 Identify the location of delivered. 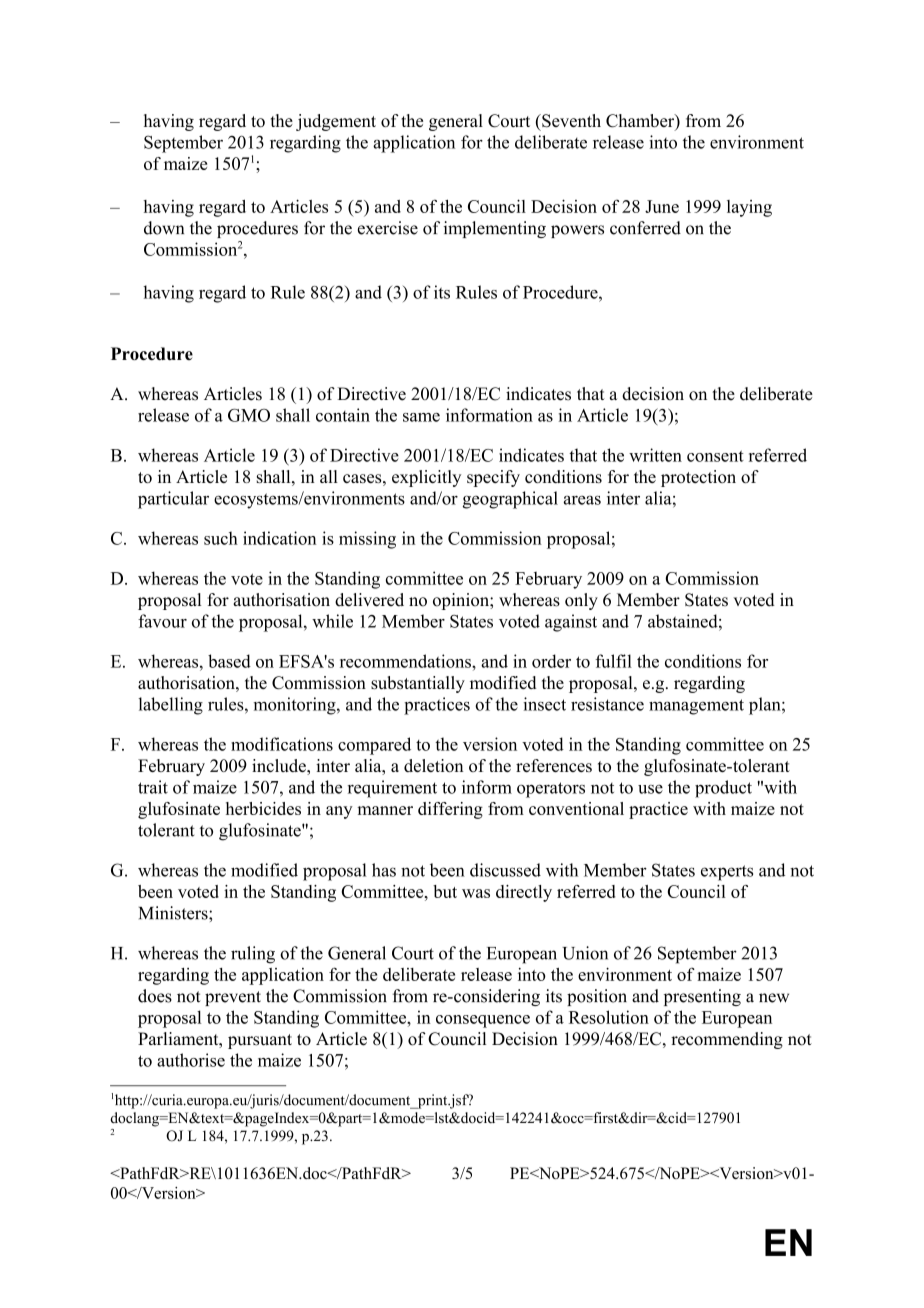
(369, 600).
